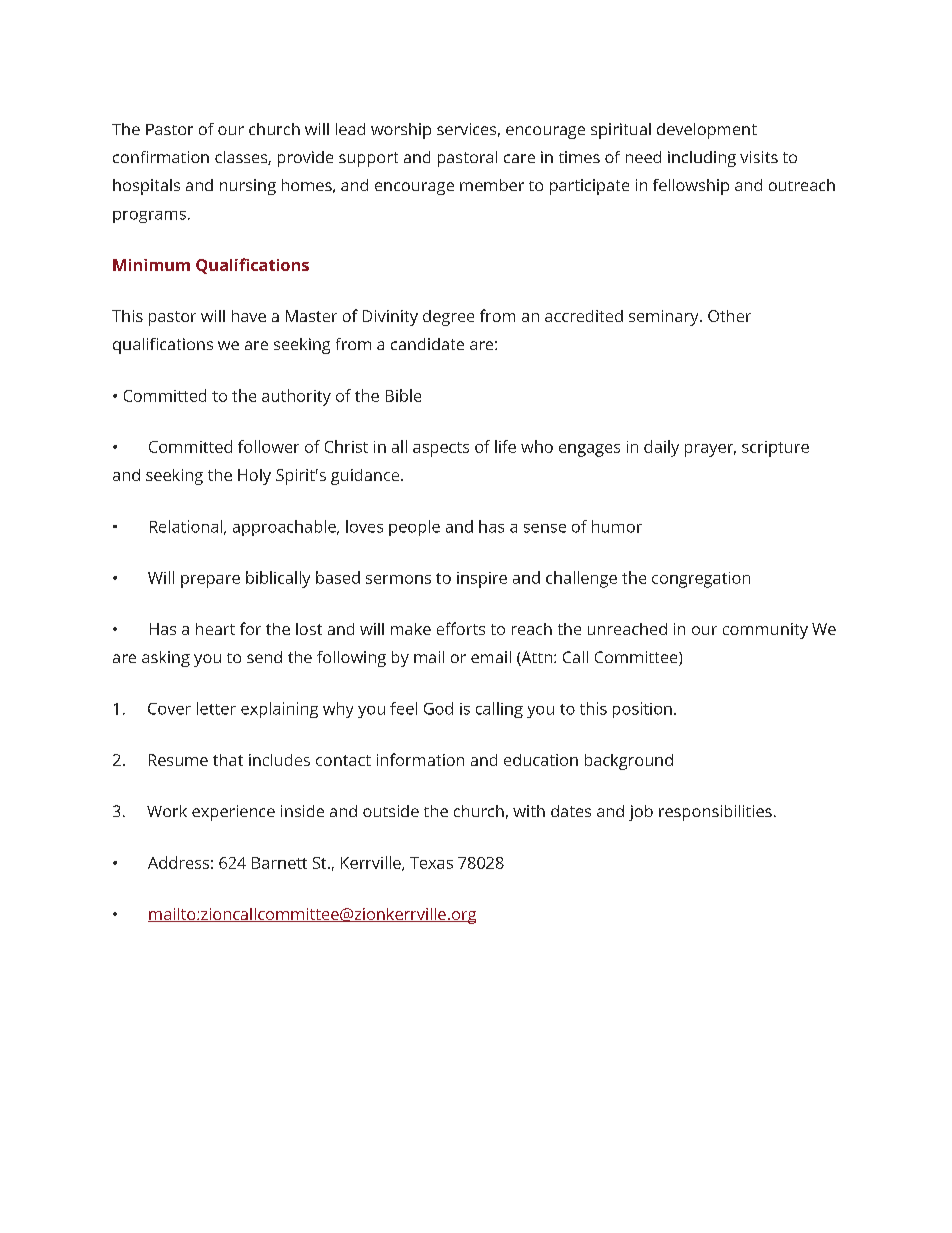 The image size is (952, 1233). What do you see at coordinates (161, 157) in the document?
I see `confirmation` at bounding box center [161, 157].
